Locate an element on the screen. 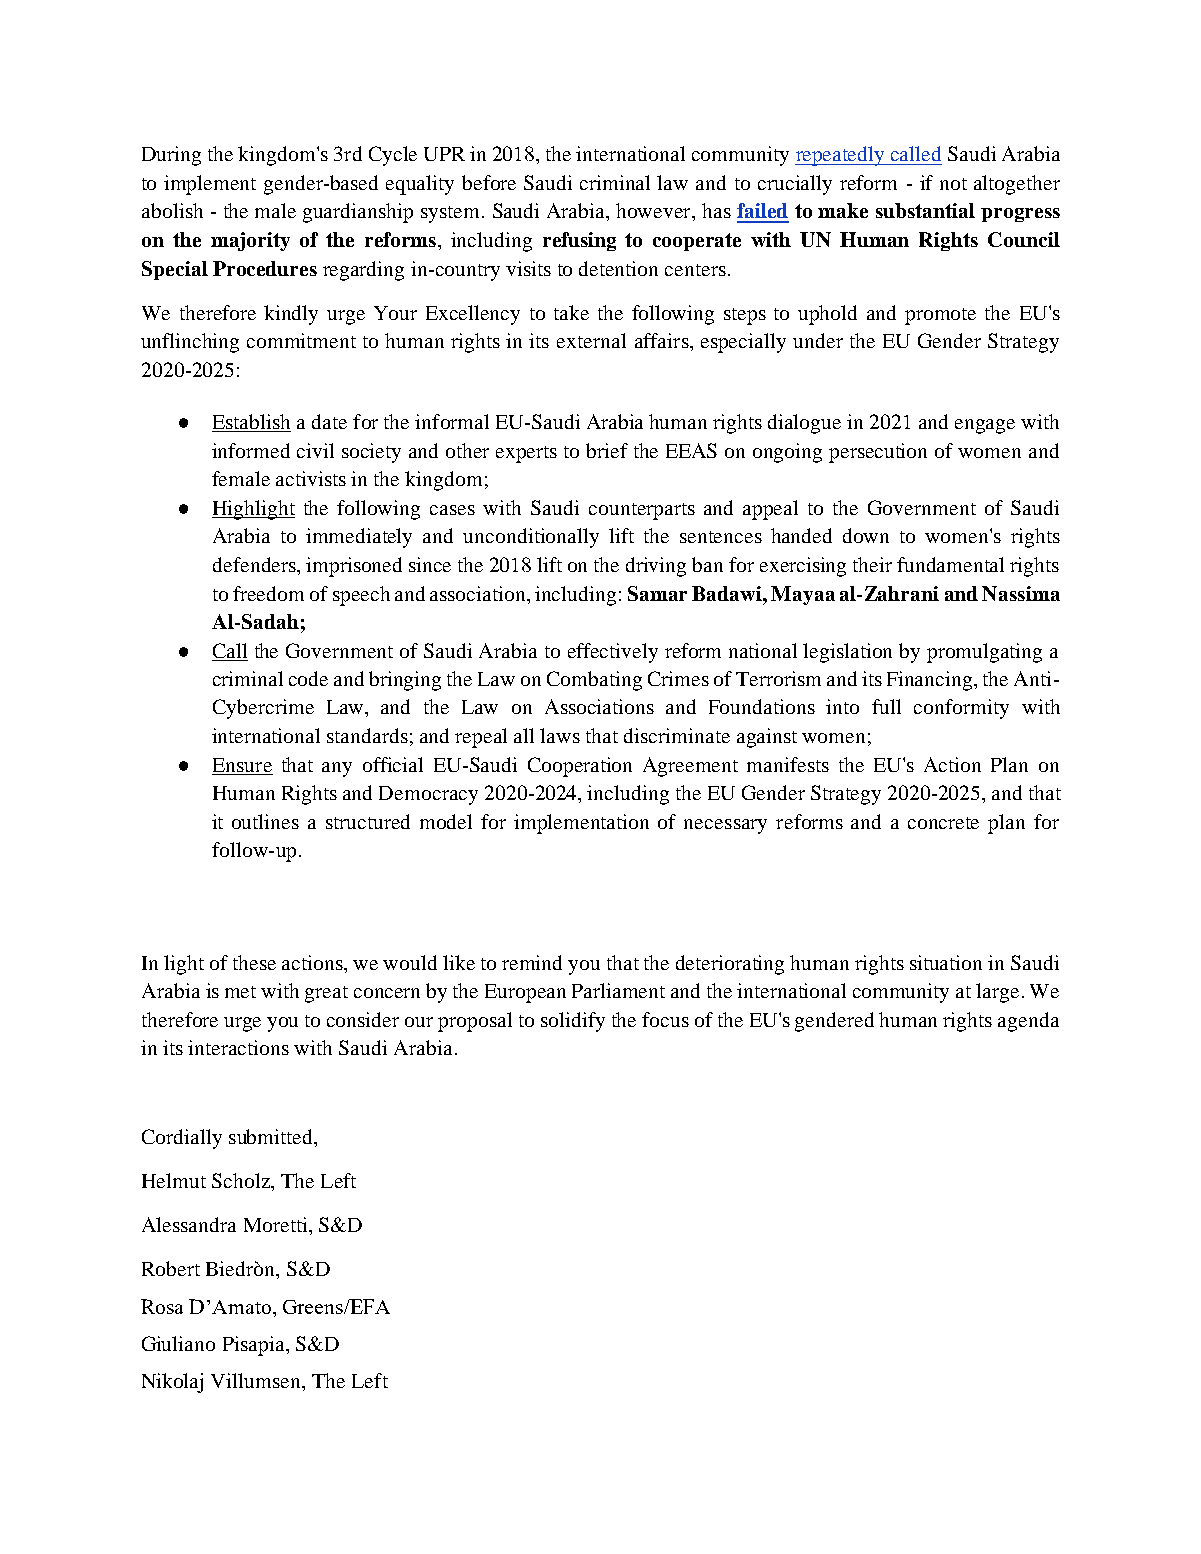  however is located at coordinates (654, 210).
